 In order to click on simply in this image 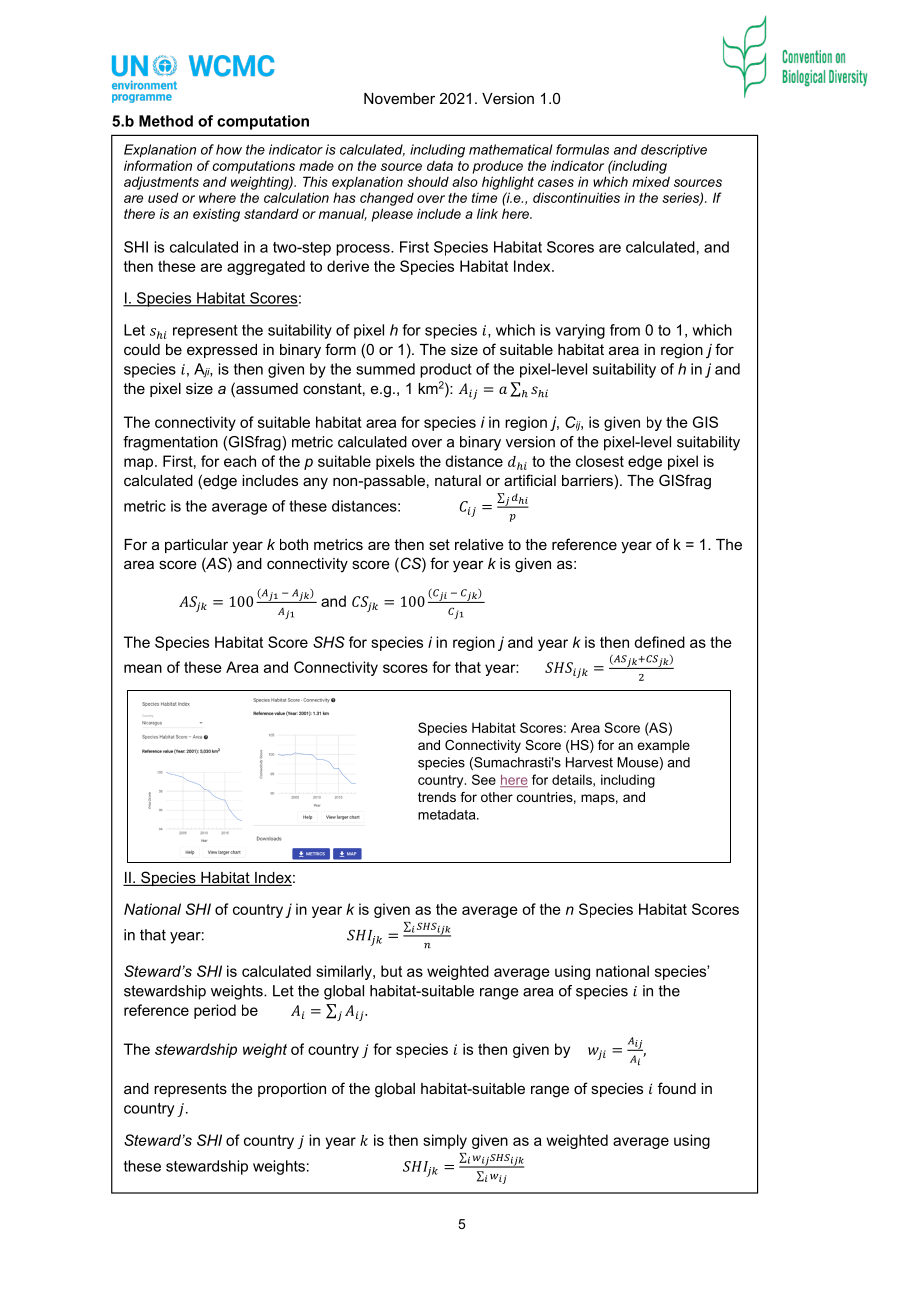, I will do `click(445, 1141)`.
